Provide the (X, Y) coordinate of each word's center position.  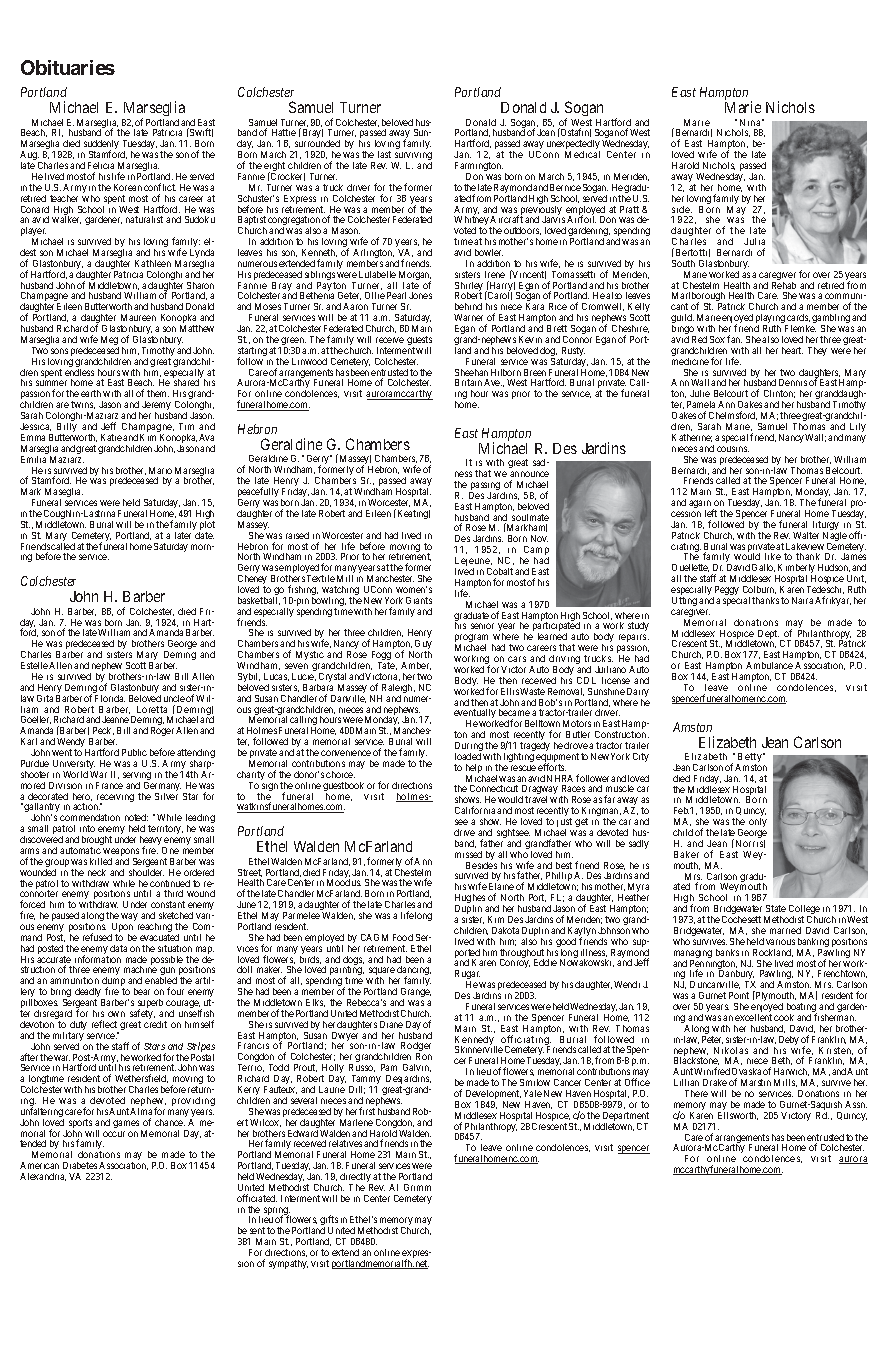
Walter (806, 535)
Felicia (101, 165)
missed (468, 854)
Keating (412, 514)
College (804, 911)
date (204, 535)
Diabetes (80, 1165)
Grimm (417, 1187)
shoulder (146, 872)
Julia (754, 241)
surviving (413, 157)
